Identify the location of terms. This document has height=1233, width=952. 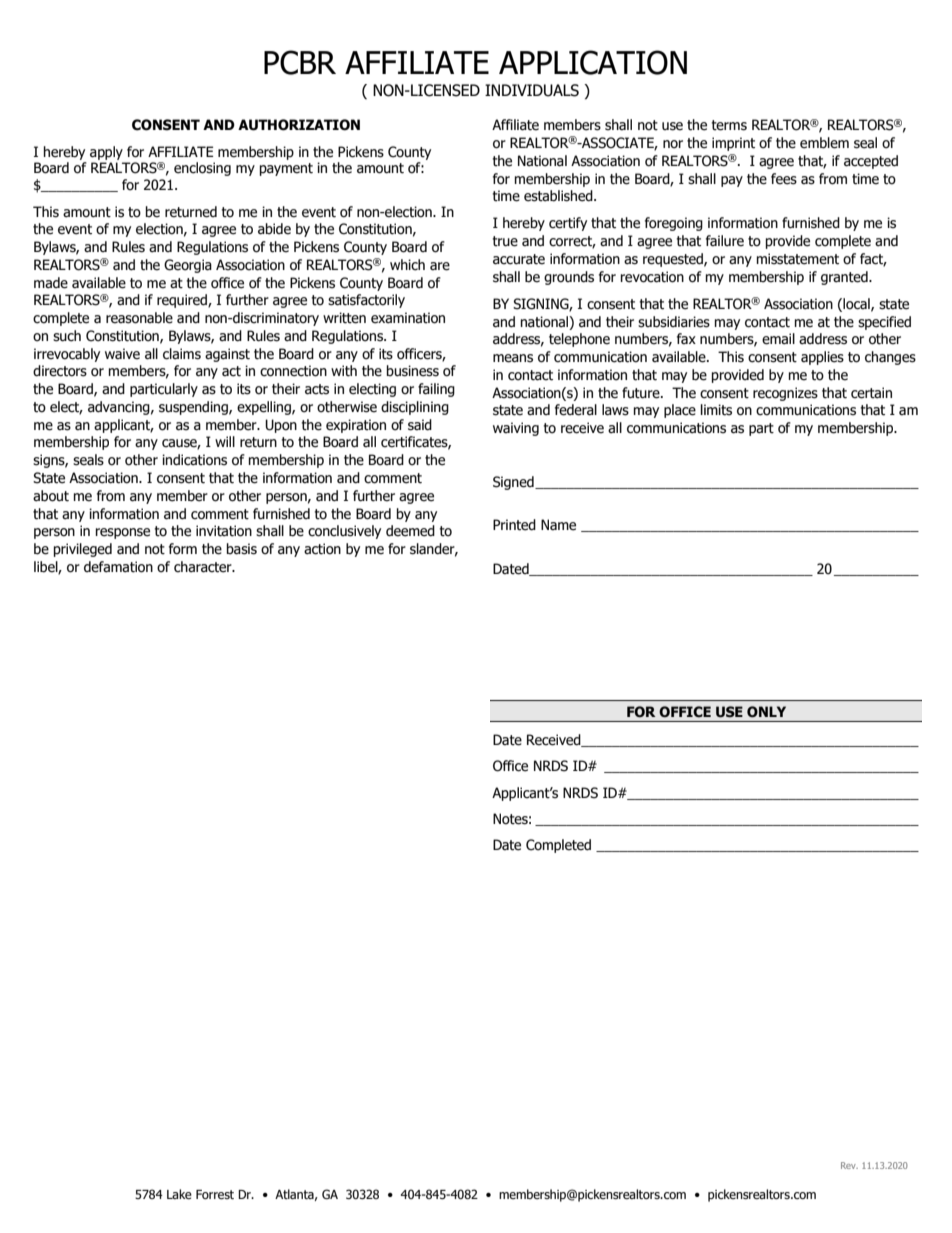
(729, 125).
